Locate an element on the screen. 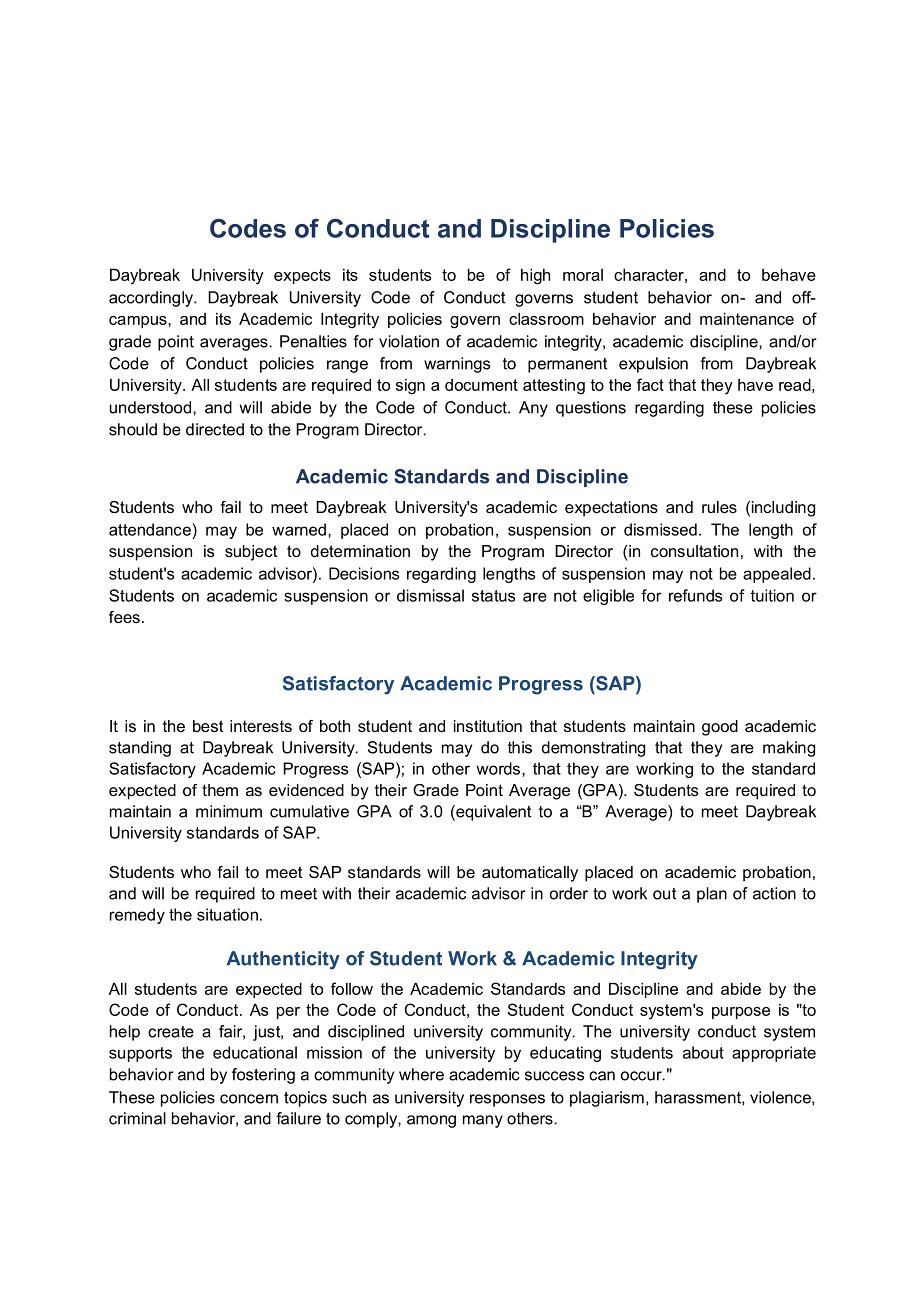  institution is located at coordinates (488, 726).
